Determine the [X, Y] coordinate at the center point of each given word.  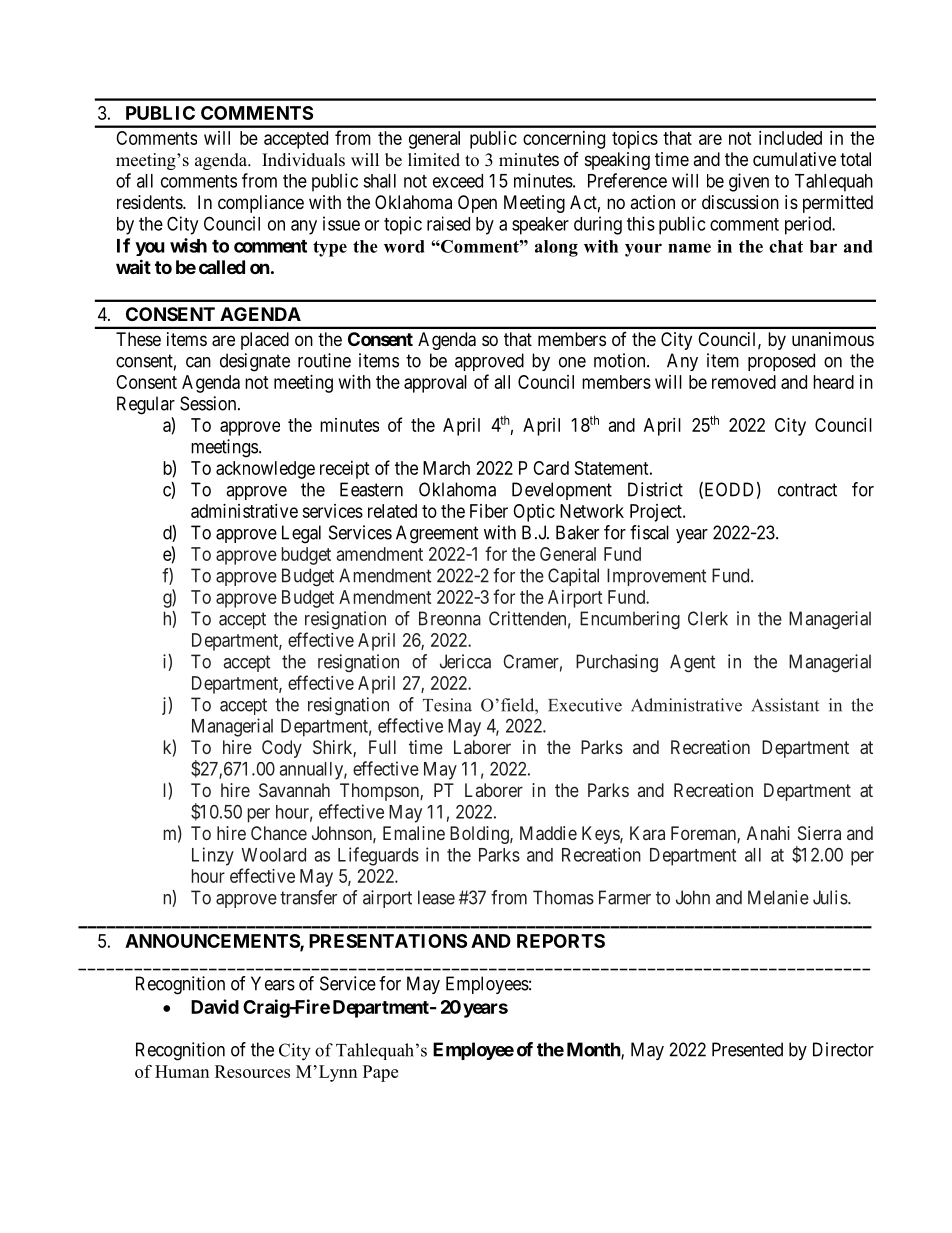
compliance [261, 204]
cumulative [794, 159]
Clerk [708, 618]
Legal [301, 534]
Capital [573, 577]
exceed [458, 181]
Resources [252, 1071]
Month [594, 1050]
